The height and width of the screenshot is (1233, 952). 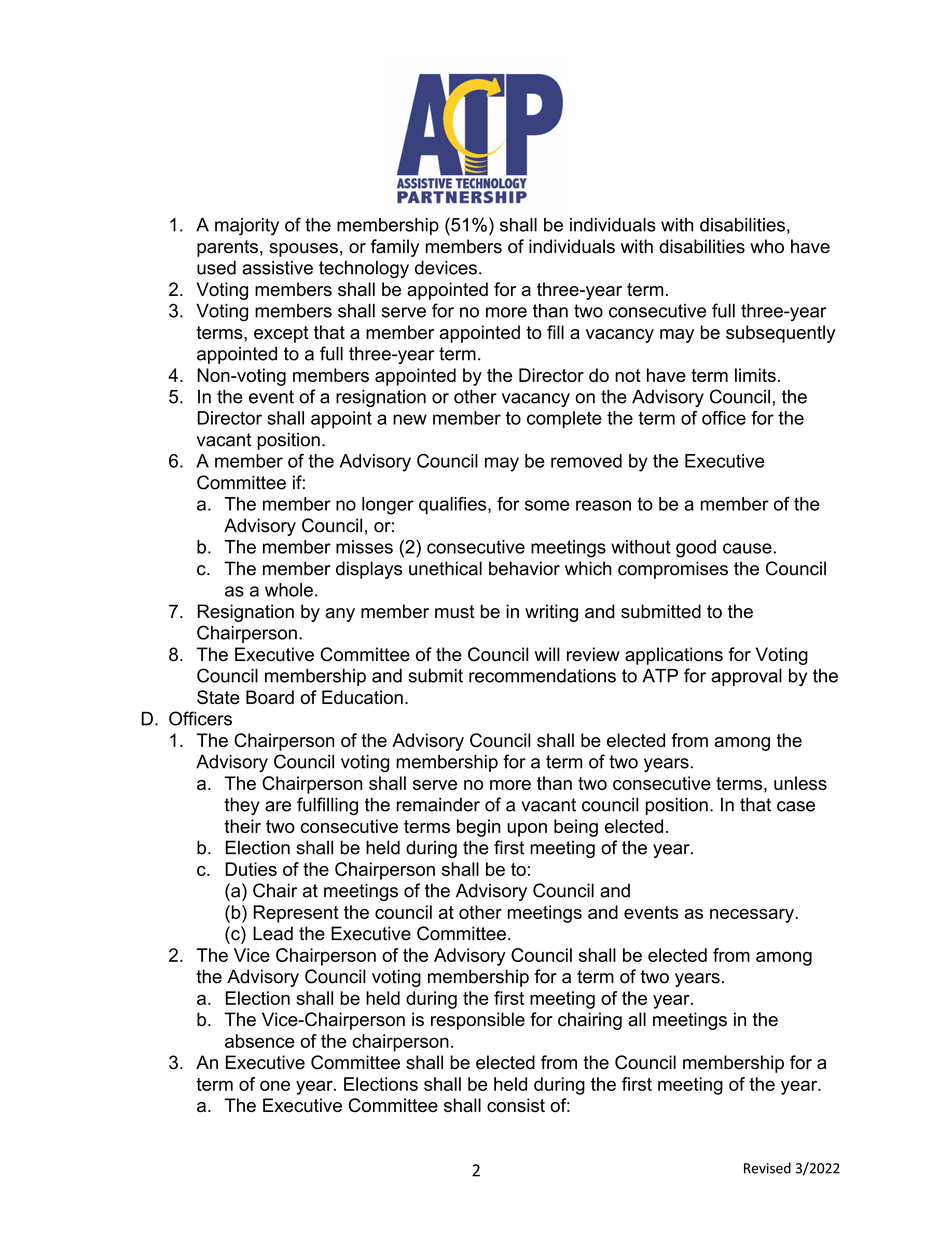 I want to click on cause, so click(x=747, y=548).
